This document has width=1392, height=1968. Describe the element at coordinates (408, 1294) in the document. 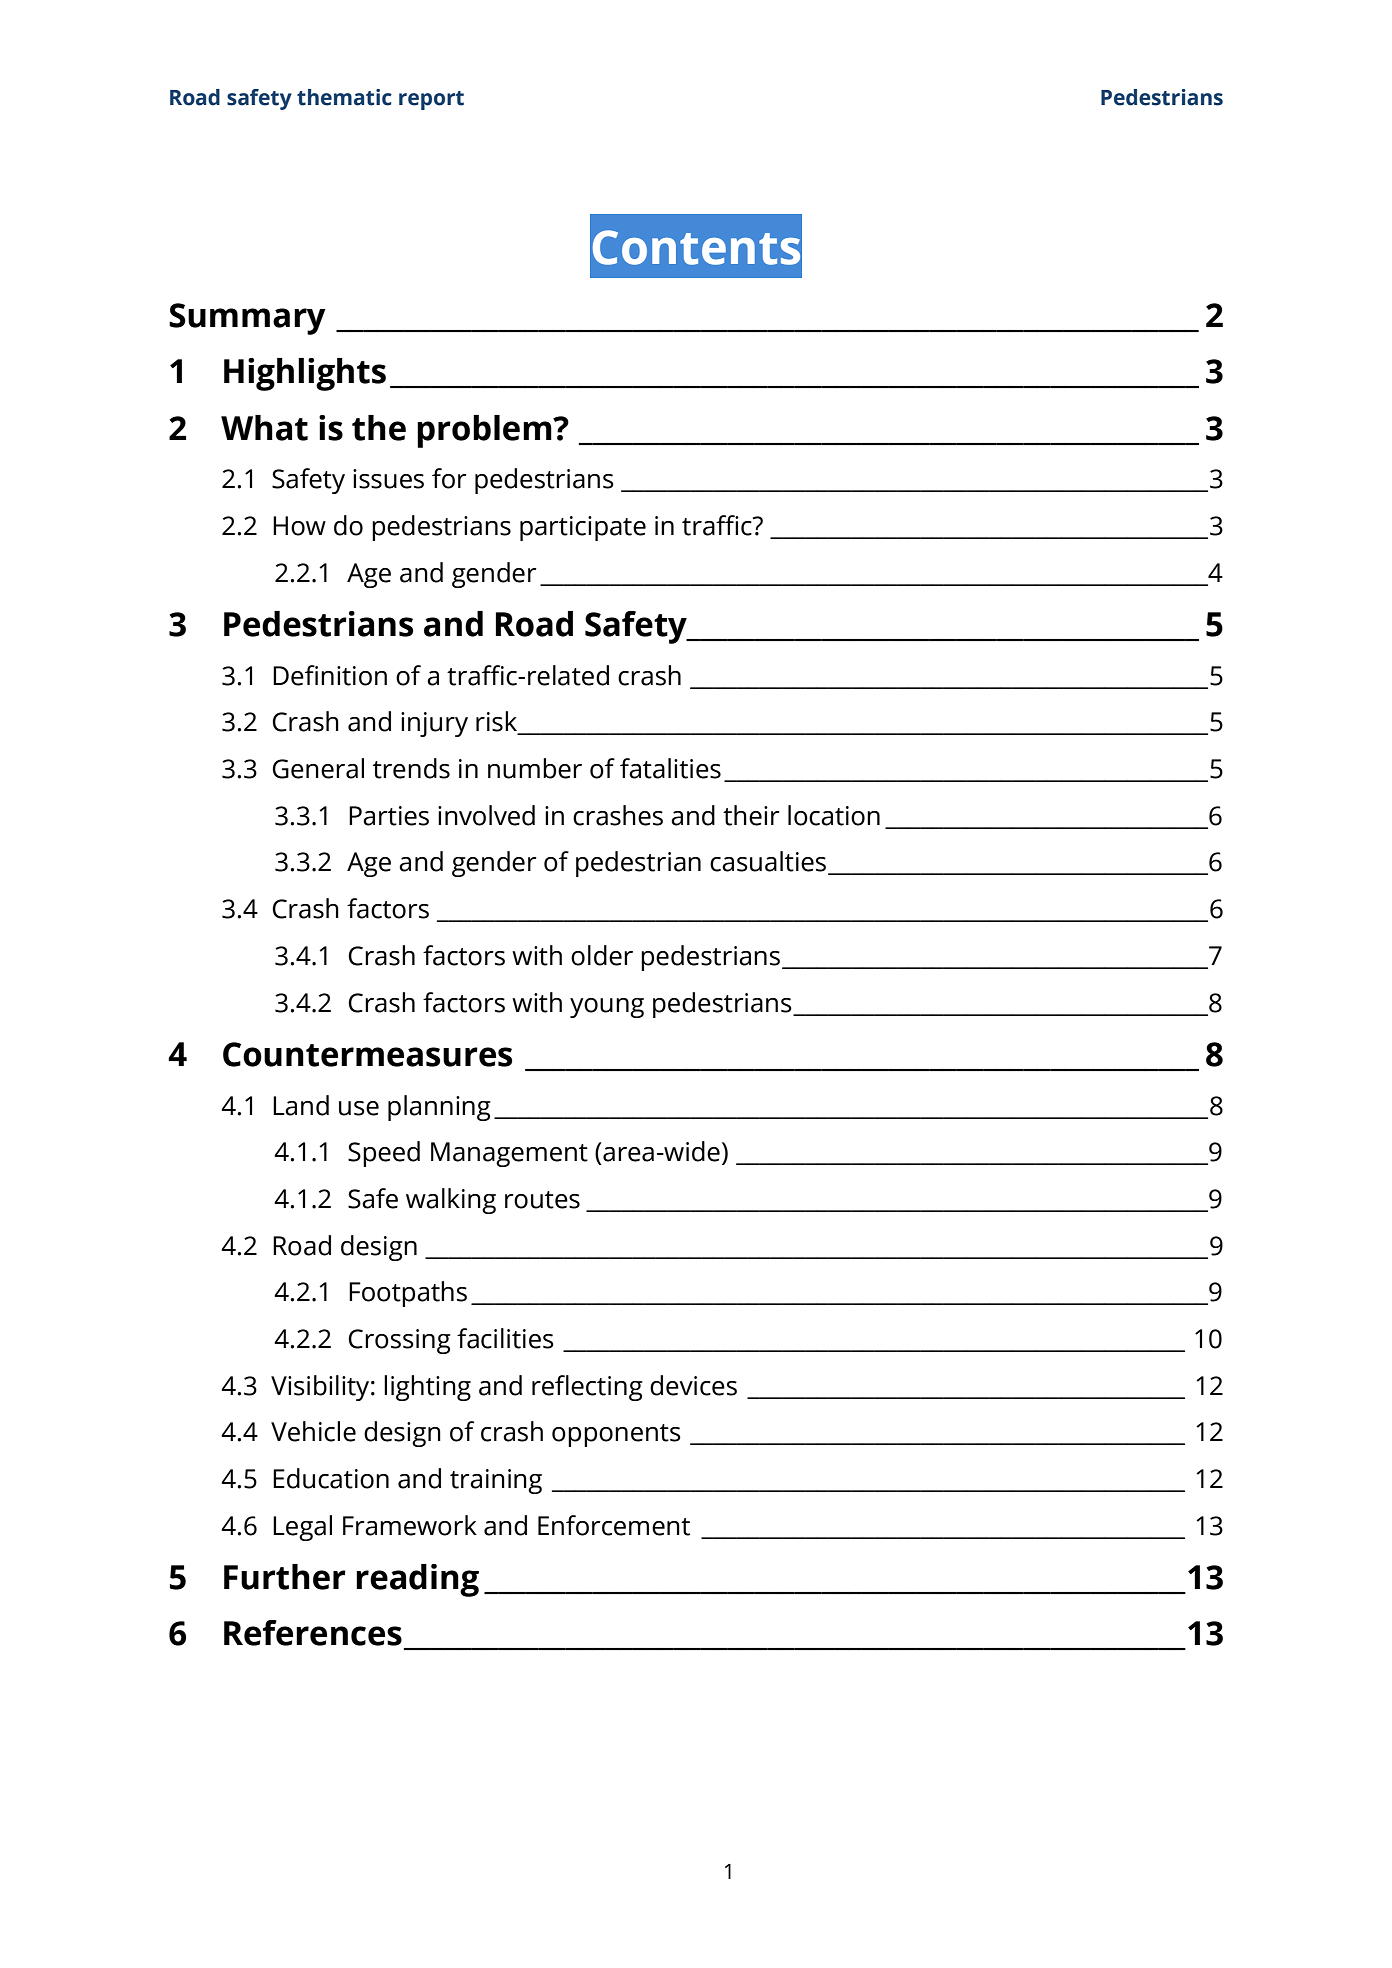

I see `Footpaths` at that location.
